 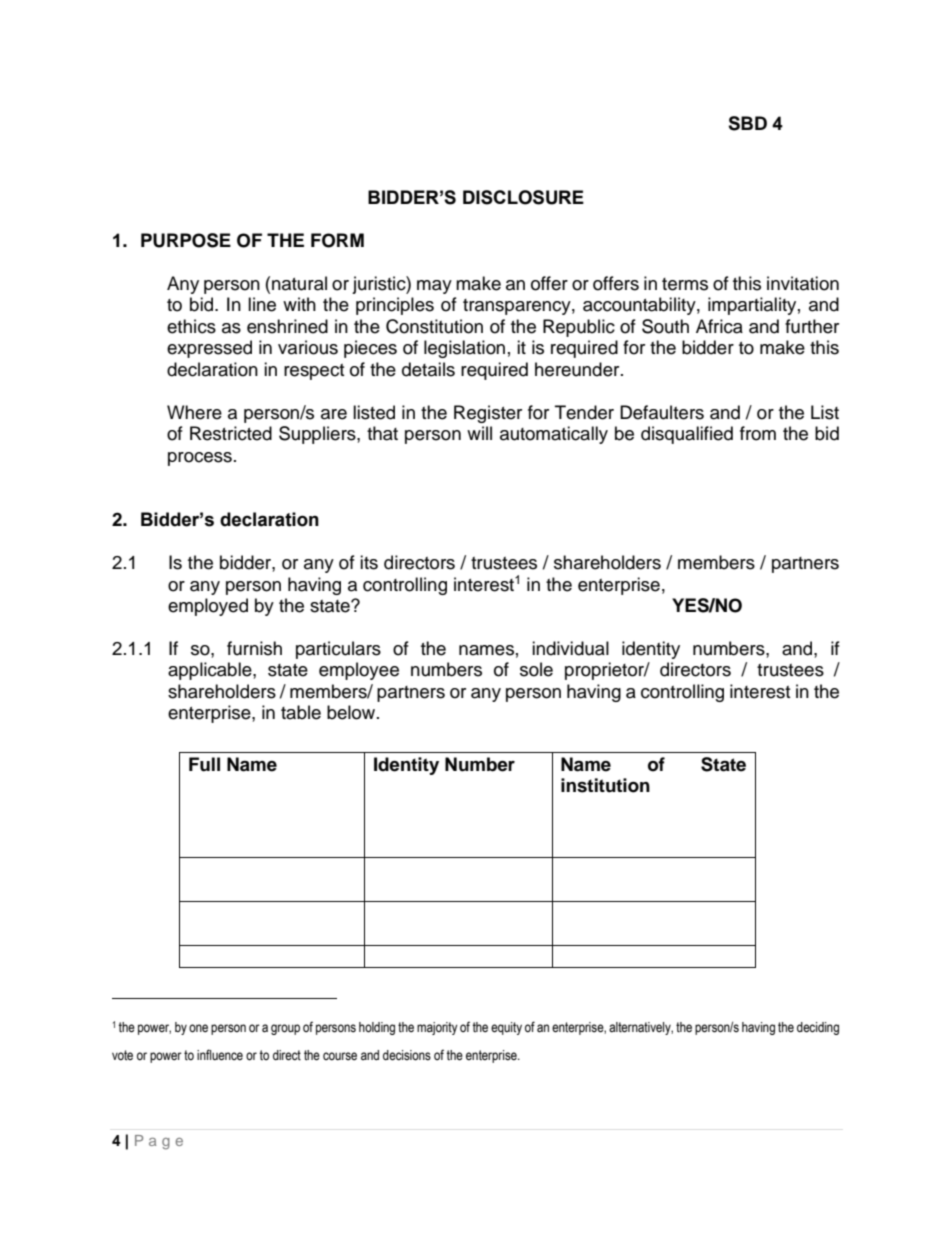 I want to click on institution, so click(x=605, y=785).
